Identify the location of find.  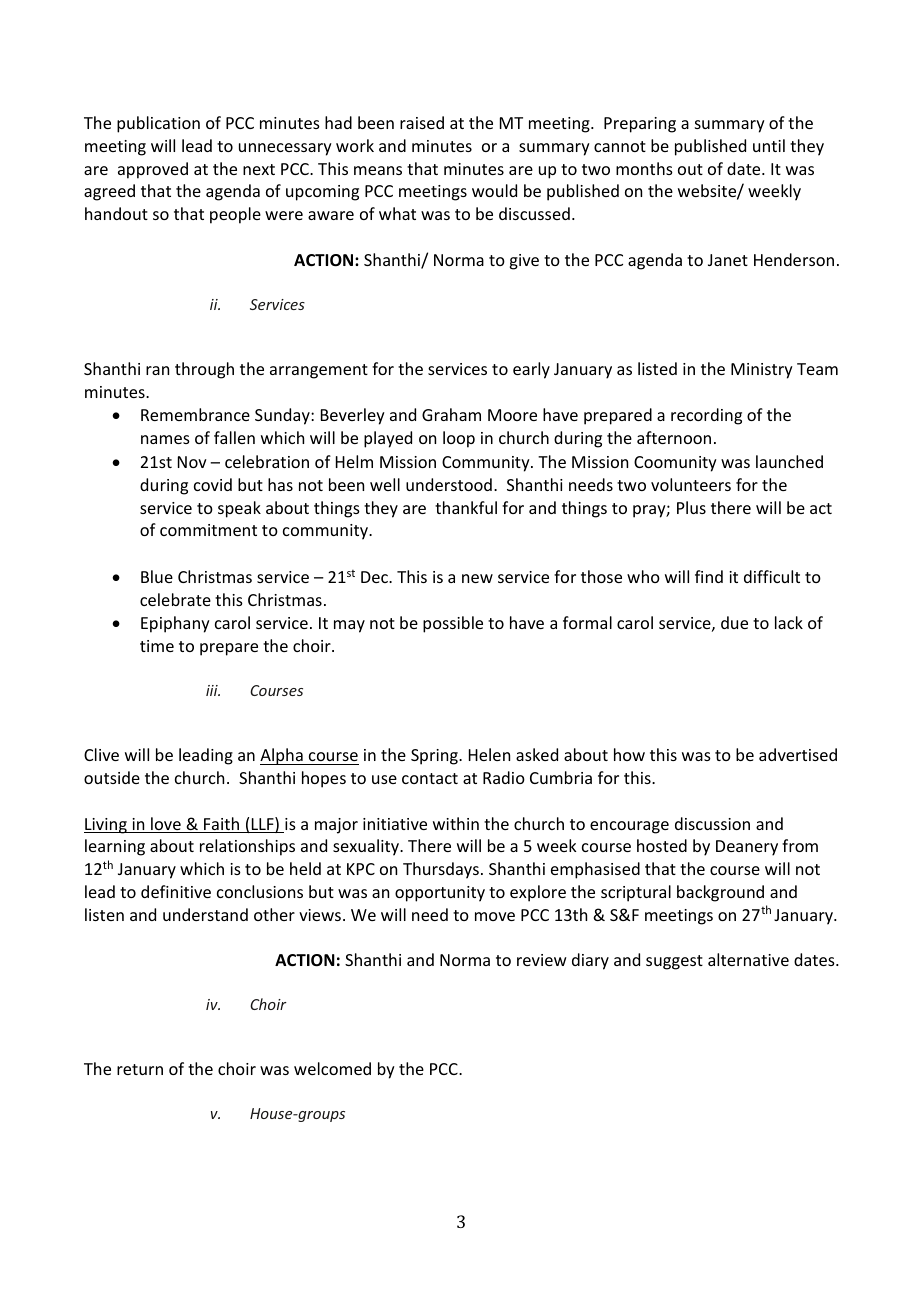
(709, 576).
